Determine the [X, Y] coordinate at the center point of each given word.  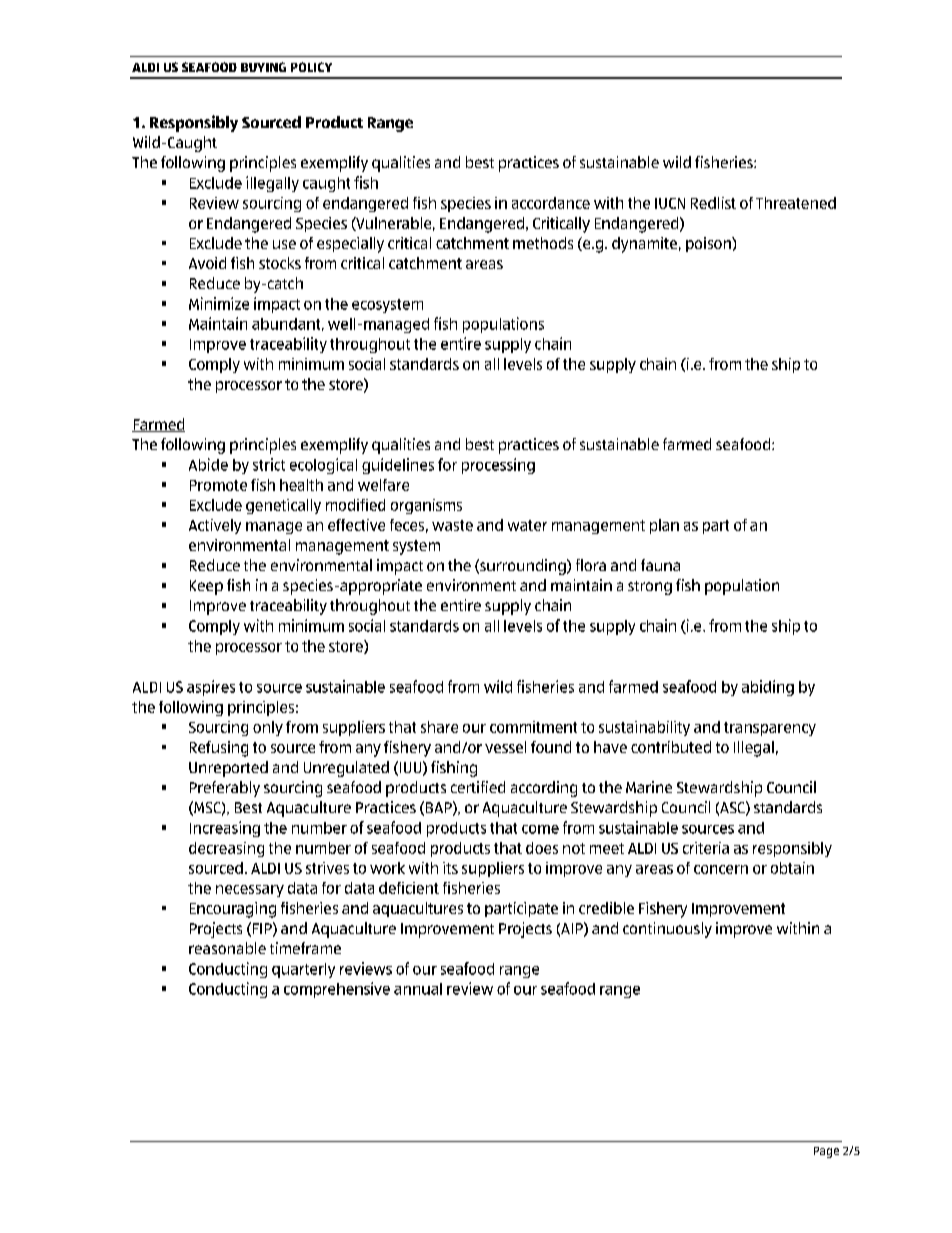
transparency [770, 729]
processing [498, 466]
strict [269, 464]
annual [418, 989]
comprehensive [337, 990]
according [544, 789]
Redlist [713, 203]
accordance [551, 203]
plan [664, 526]
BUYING [263, 67]
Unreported [228, 769]
